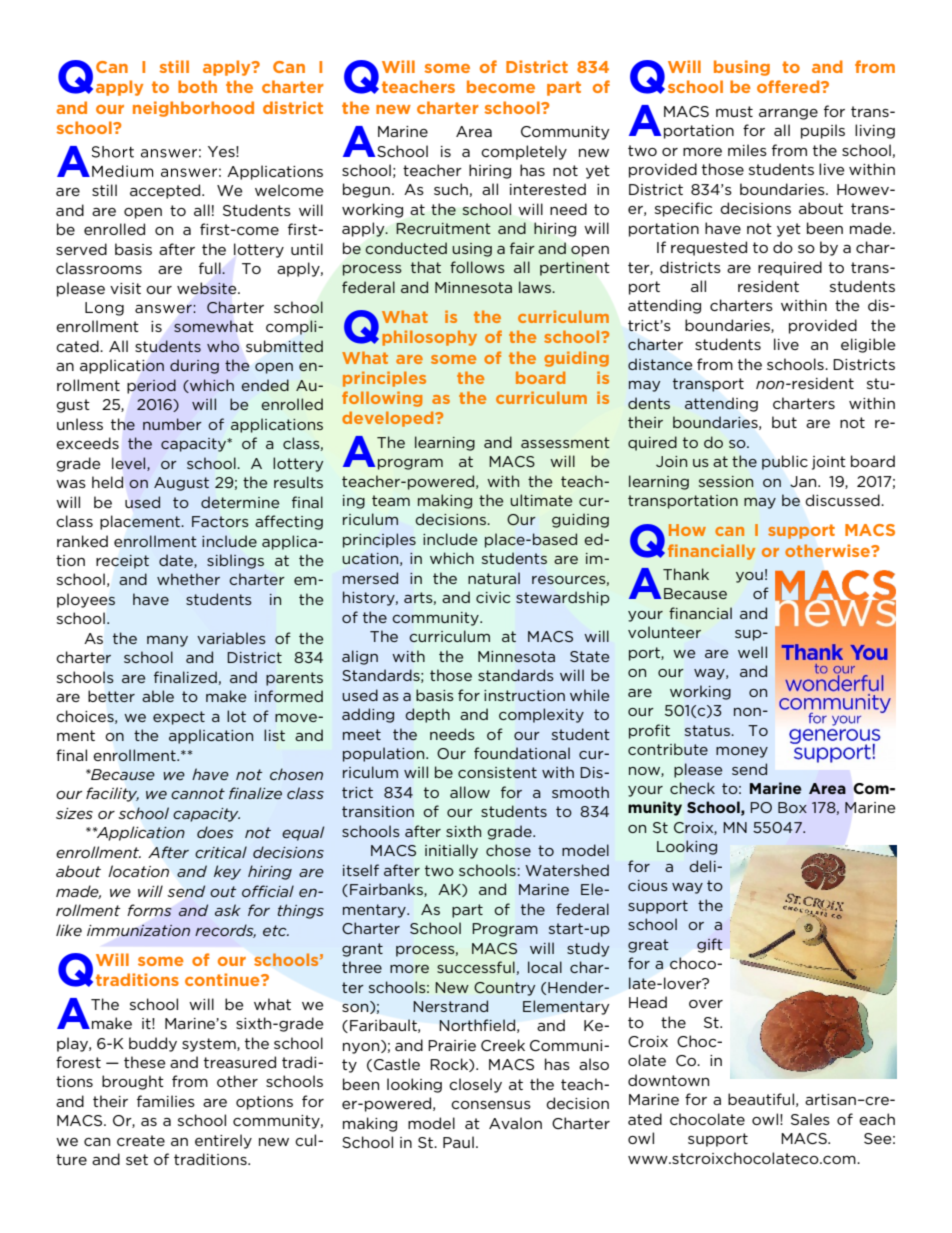 This screenshot has width=952, height=1233. What do you see at coordinates (785, 462) in the screenshot?
I see `public` at bounding box center [785, 462].
